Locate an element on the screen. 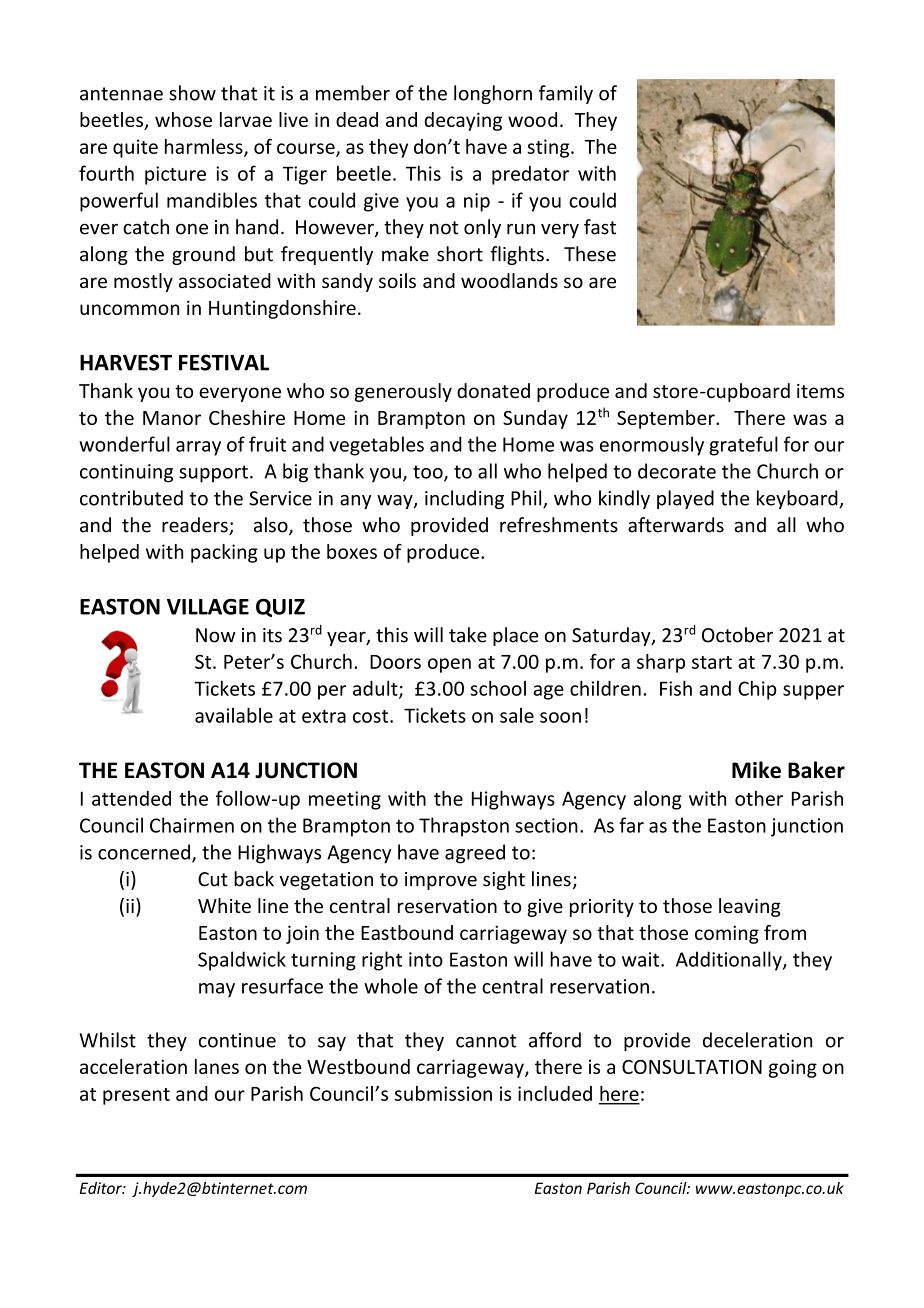  whose is located at coordinates (183, 119).
